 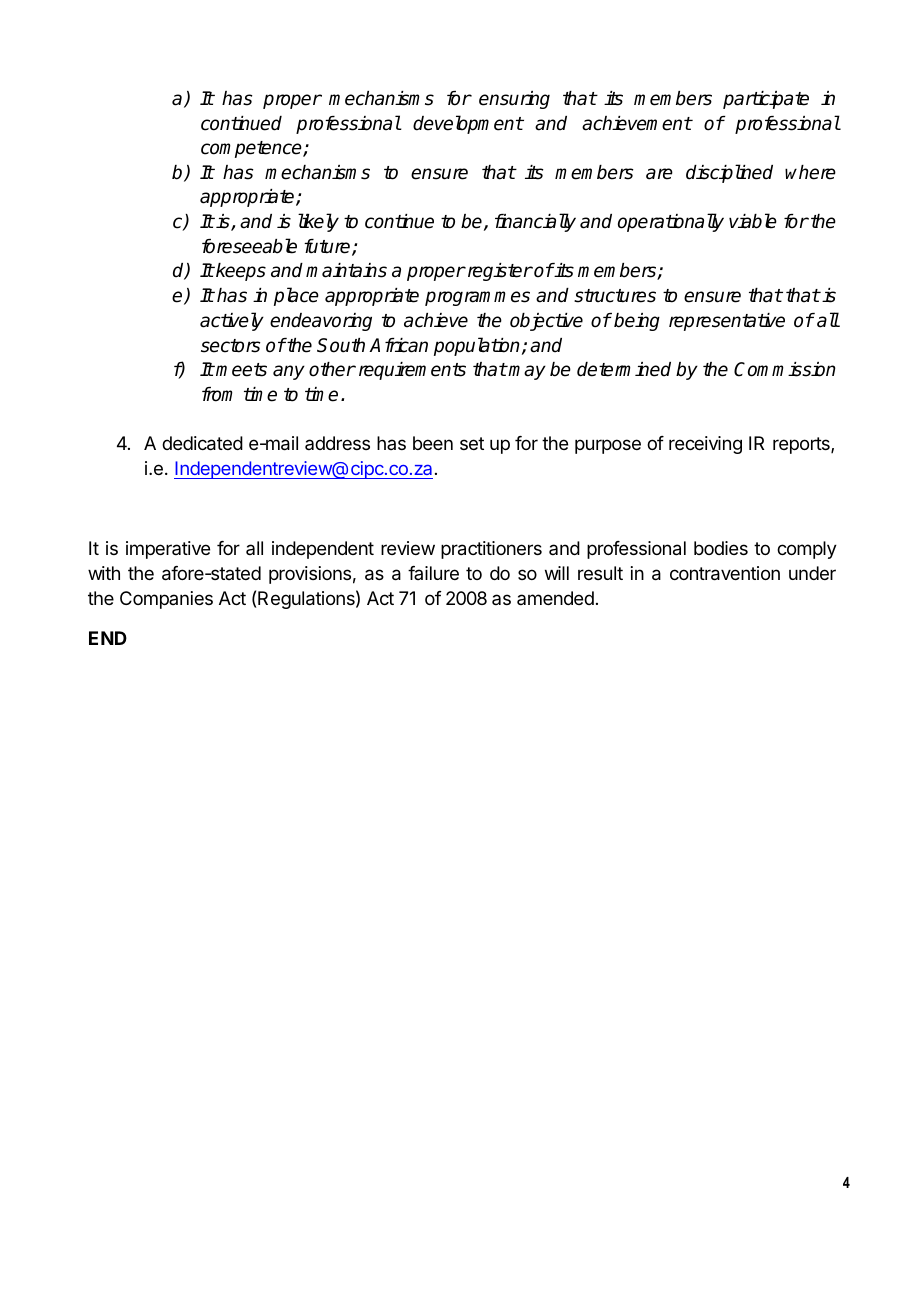 I want to click on competence, so click(x=252, y=149).
